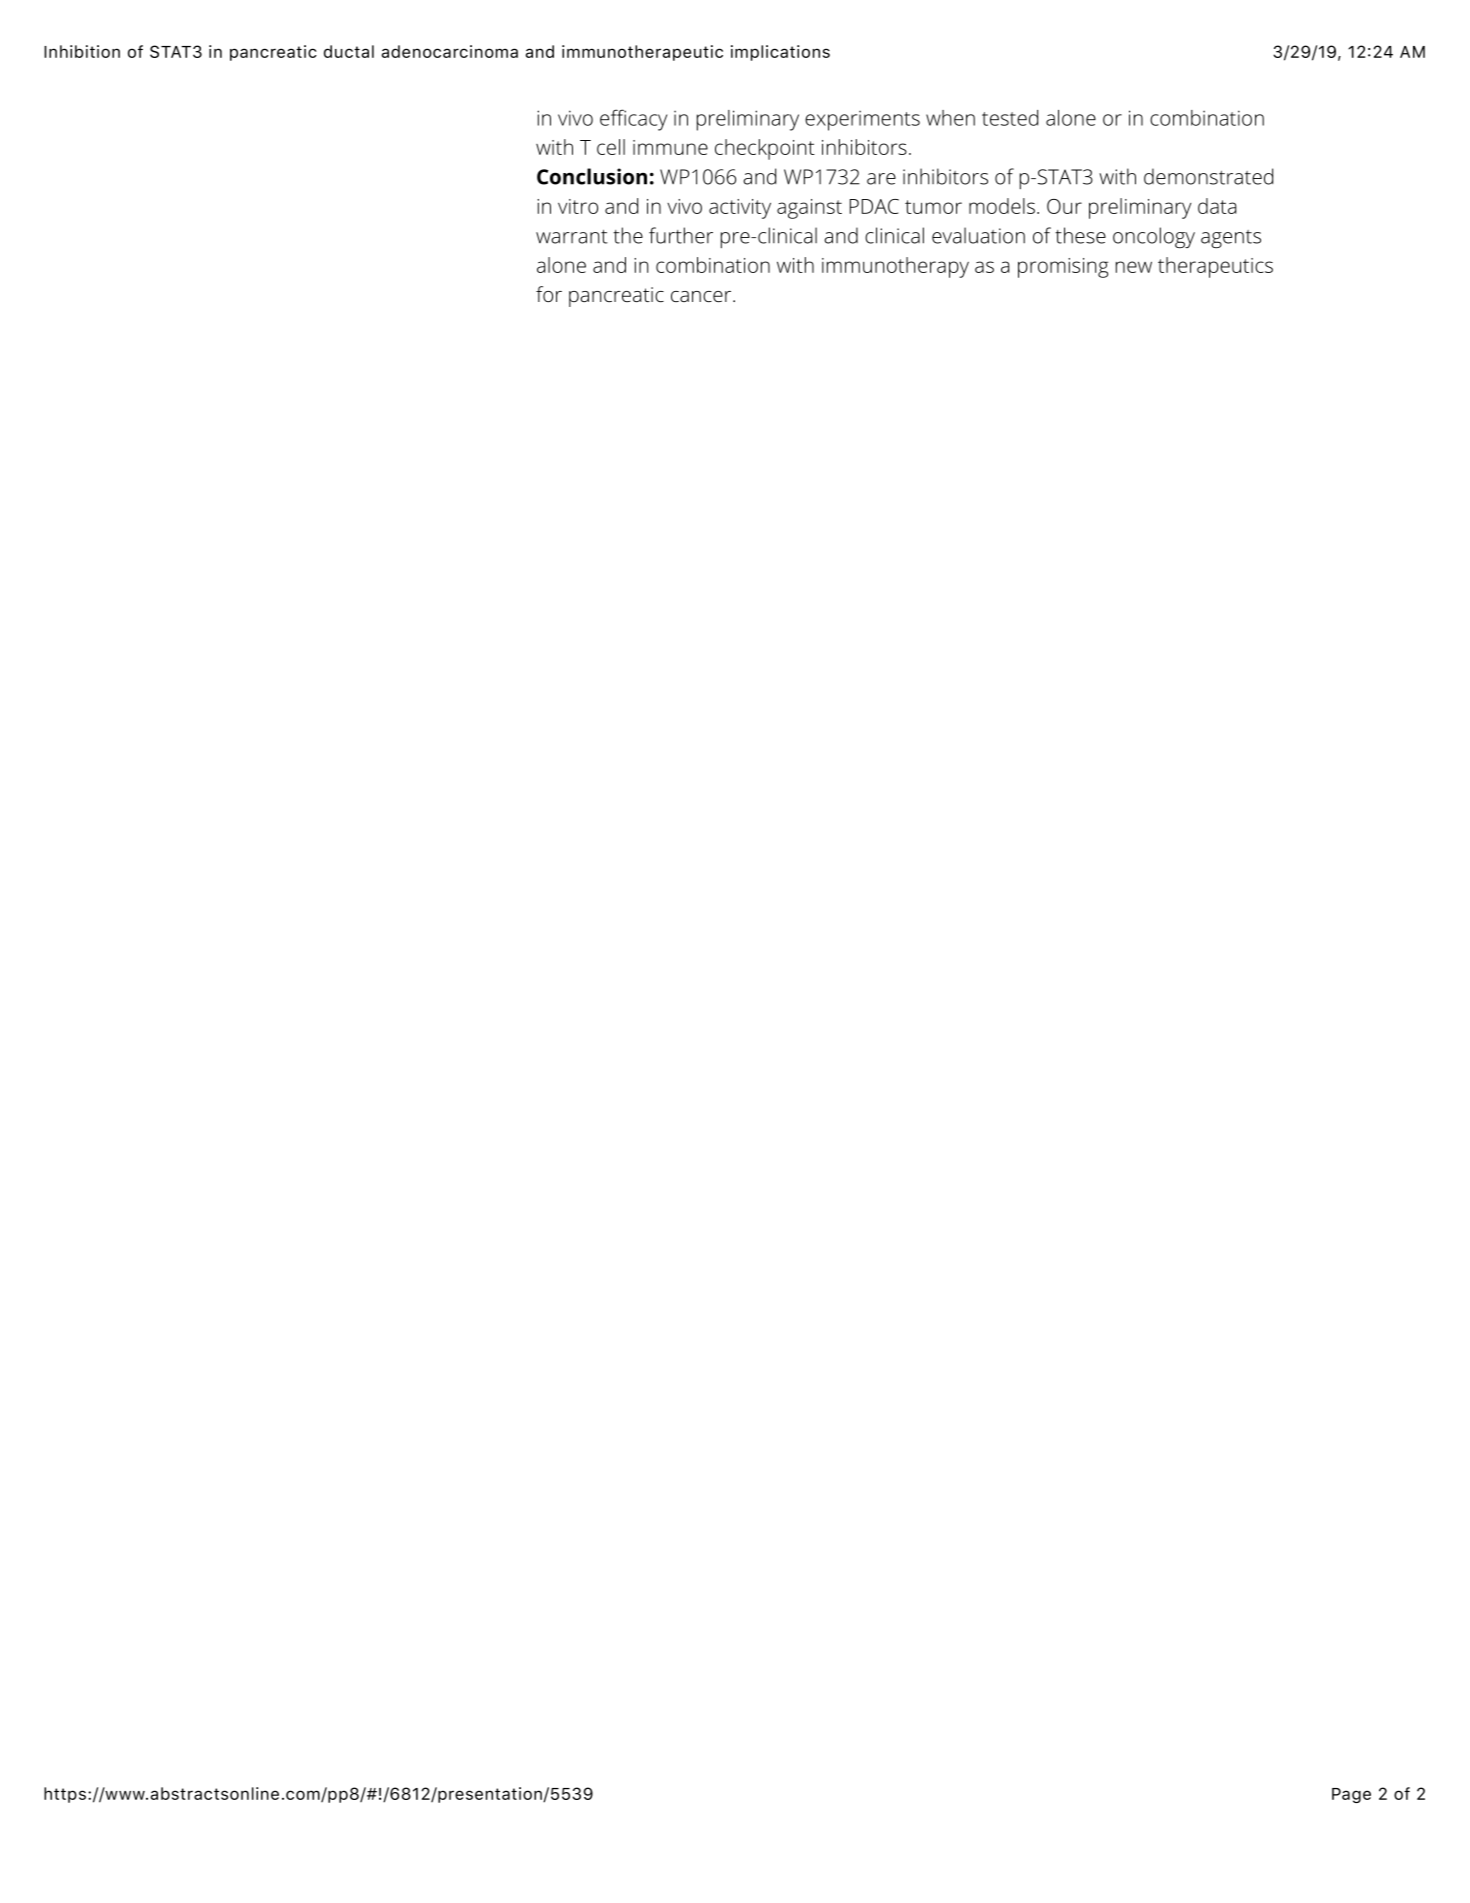 The height and width of the image is (1903, 1470). What do you see at coordinates (349, 51) in the image?
I see `ductal` at bounding box center [349, 51].
